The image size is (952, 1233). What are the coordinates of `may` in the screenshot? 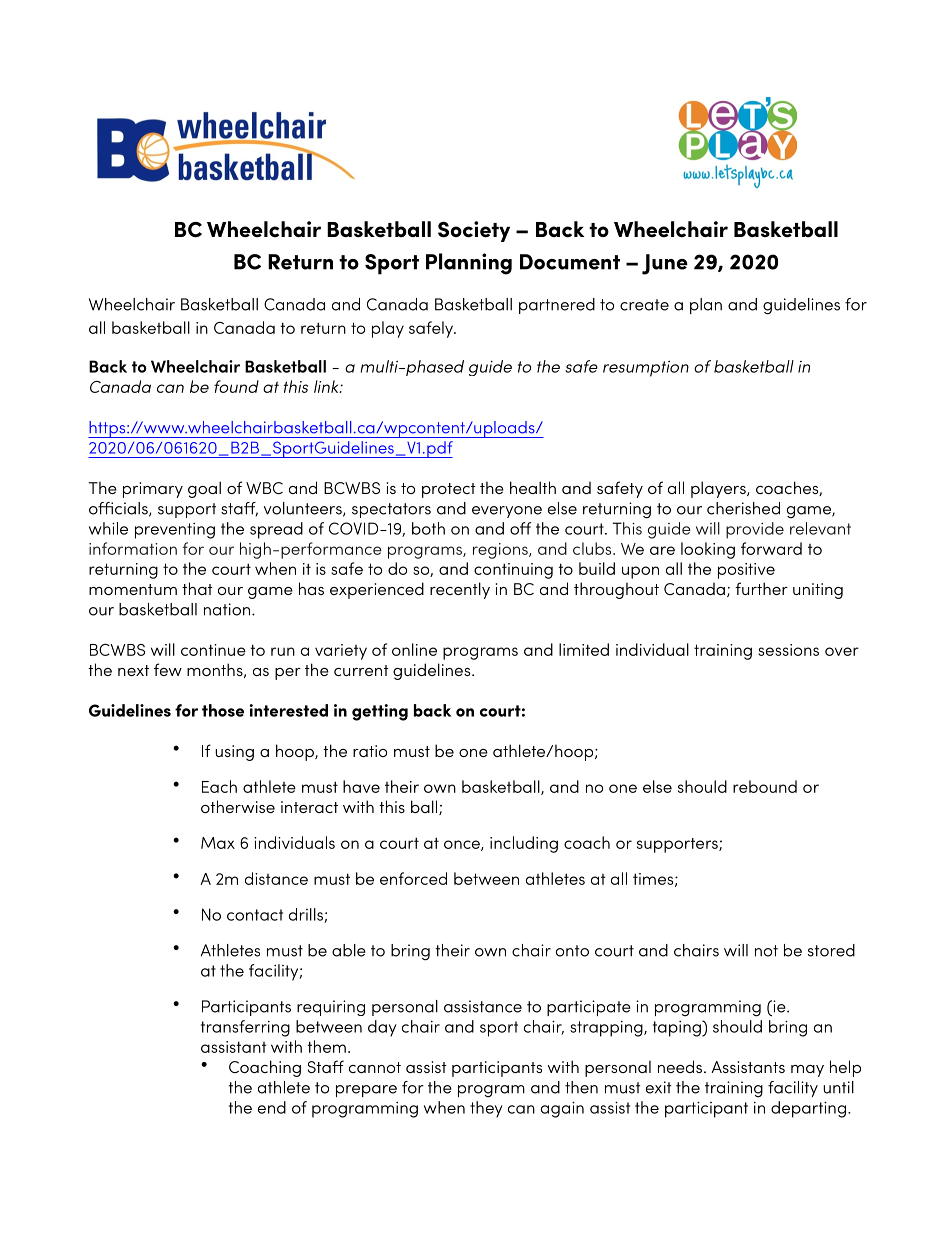 It's located at (807, 1071).
